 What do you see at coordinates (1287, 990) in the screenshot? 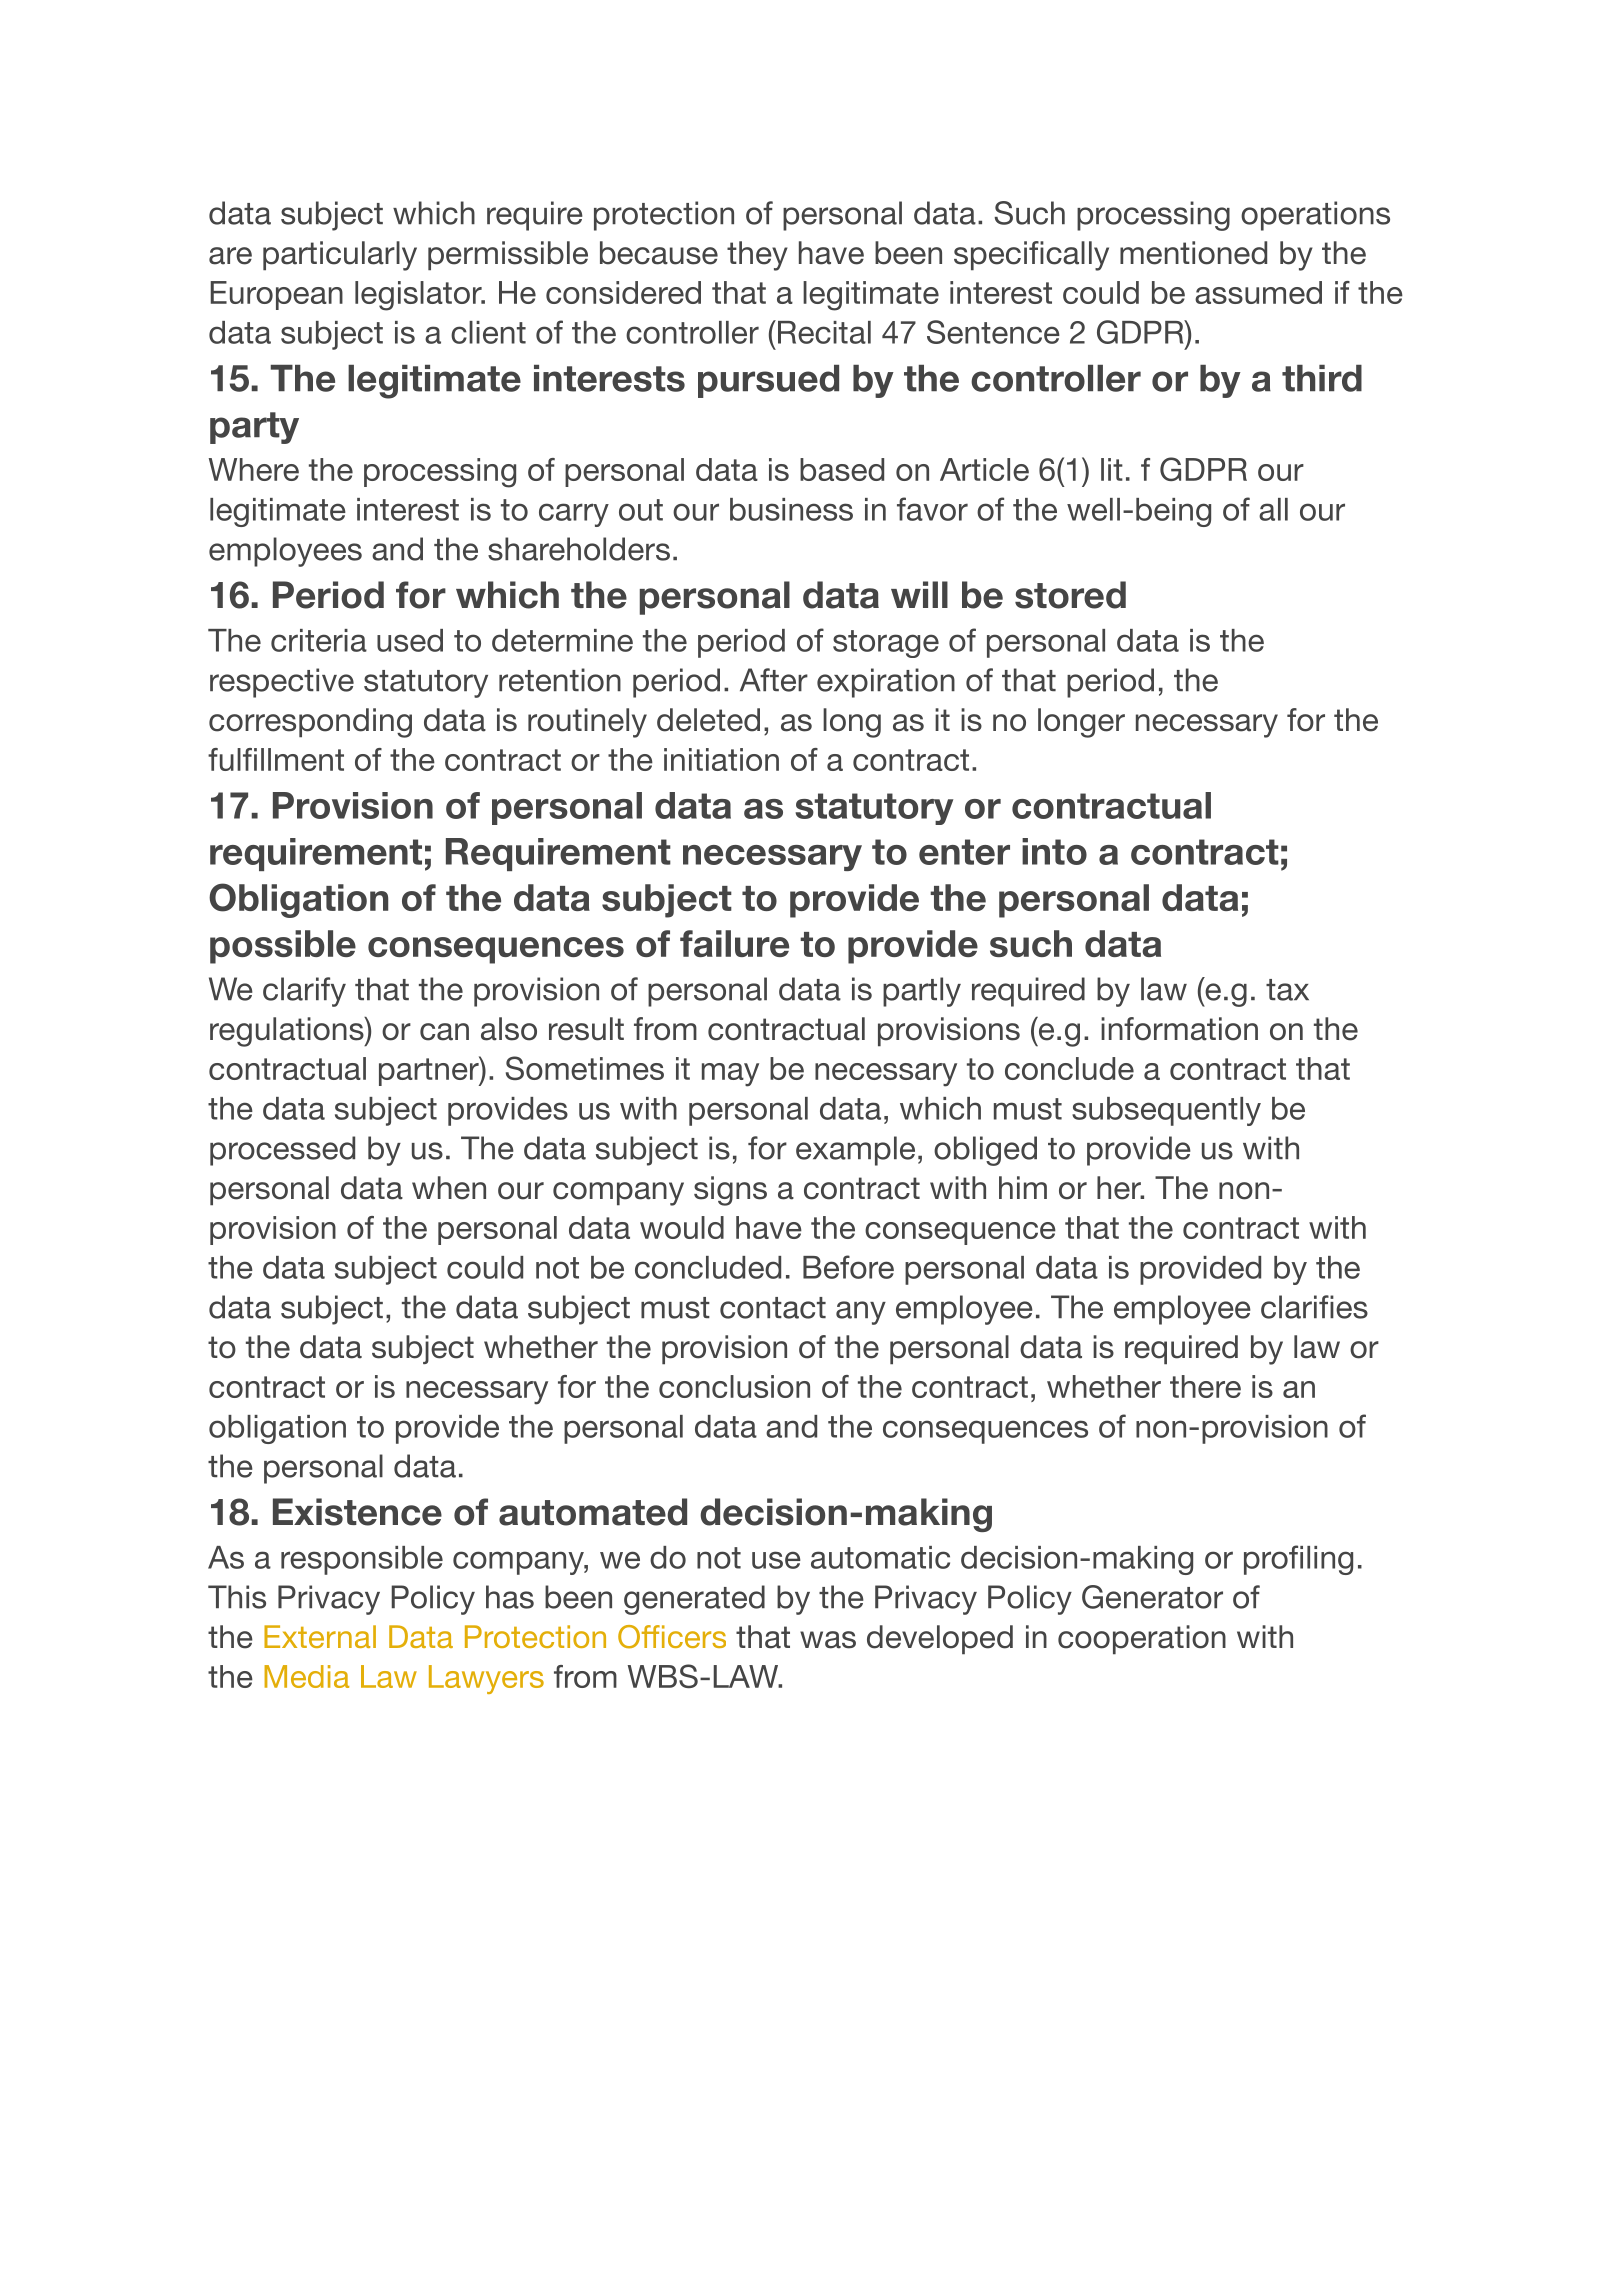
I see `tax` at bounding box center [1287, 990].
